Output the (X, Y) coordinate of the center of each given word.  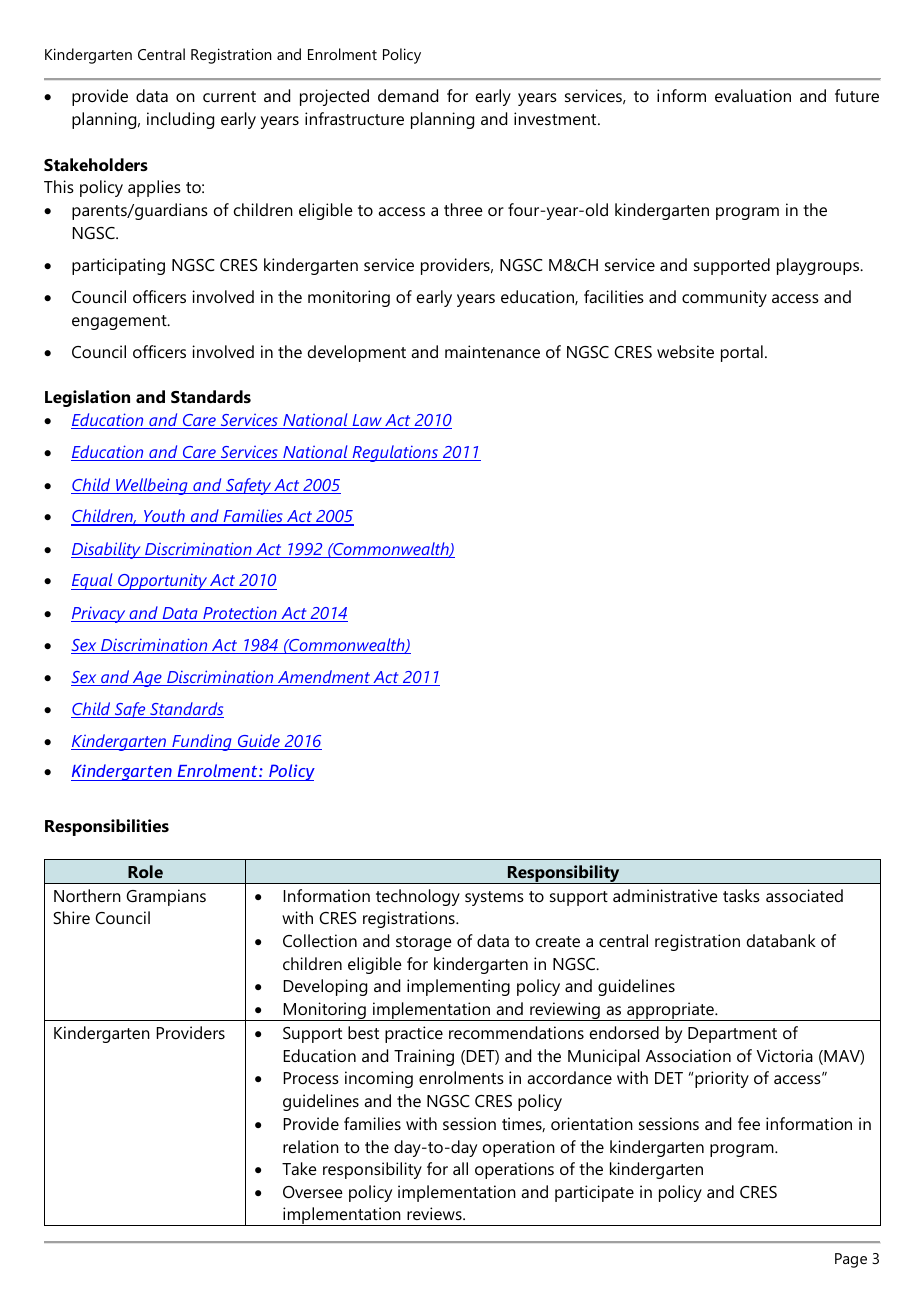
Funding (202, 742)
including (180, 120)
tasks (741, 895)
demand (408, 95)
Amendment (324, 678)
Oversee (313, 1192)
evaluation (753, 95)
